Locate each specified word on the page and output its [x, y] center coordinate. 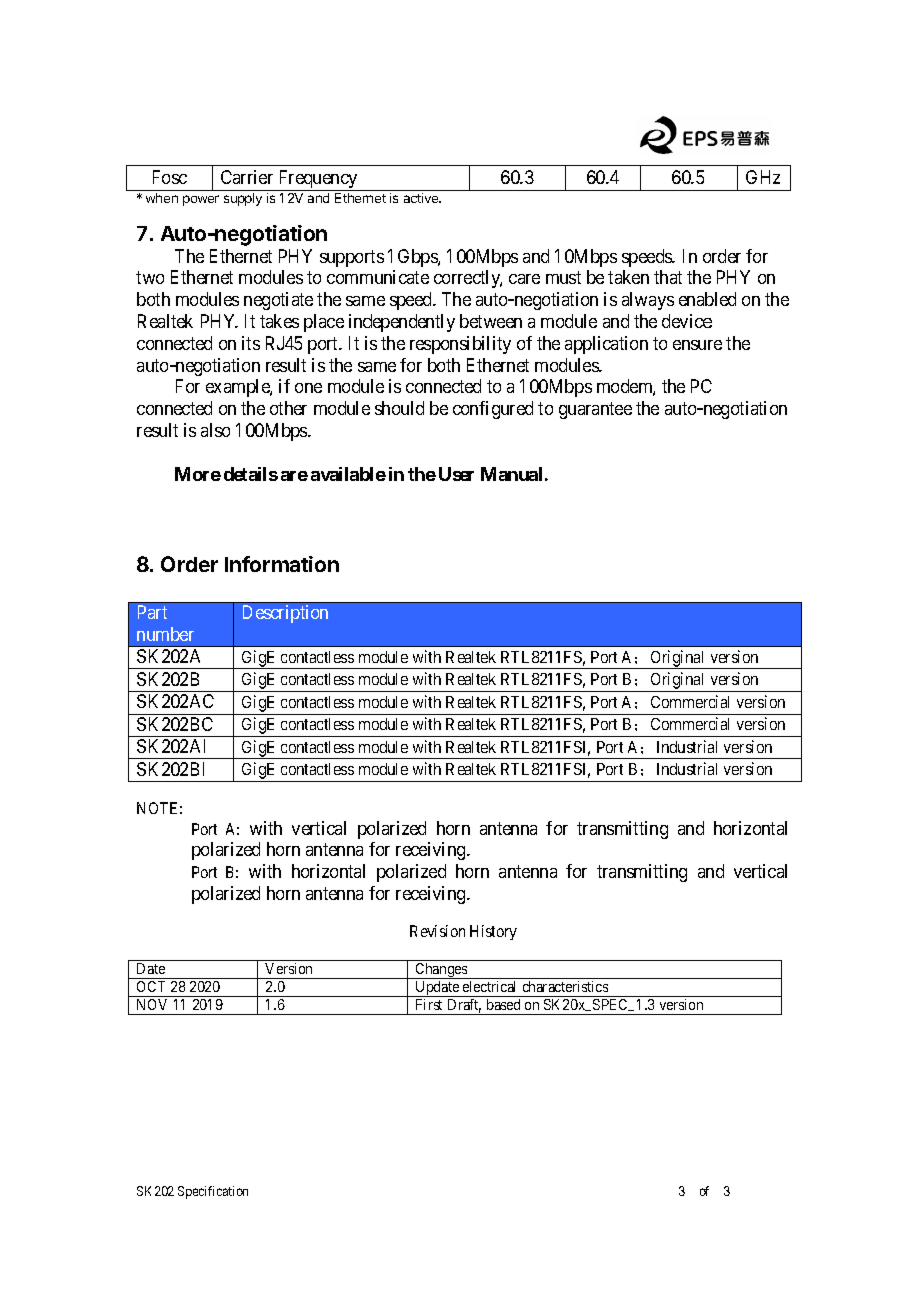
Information [282, 564]
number [165, 634]
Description [285, 614]
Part [152, 612]
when [162, 198]
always [648, 301]
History [493, 932]
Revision [437, 931]
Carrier [247, 177]
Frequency [318, 180]
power [201, 200]
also [215, 430]
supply [243, 199]
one [308, 388]
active [422, 198]
